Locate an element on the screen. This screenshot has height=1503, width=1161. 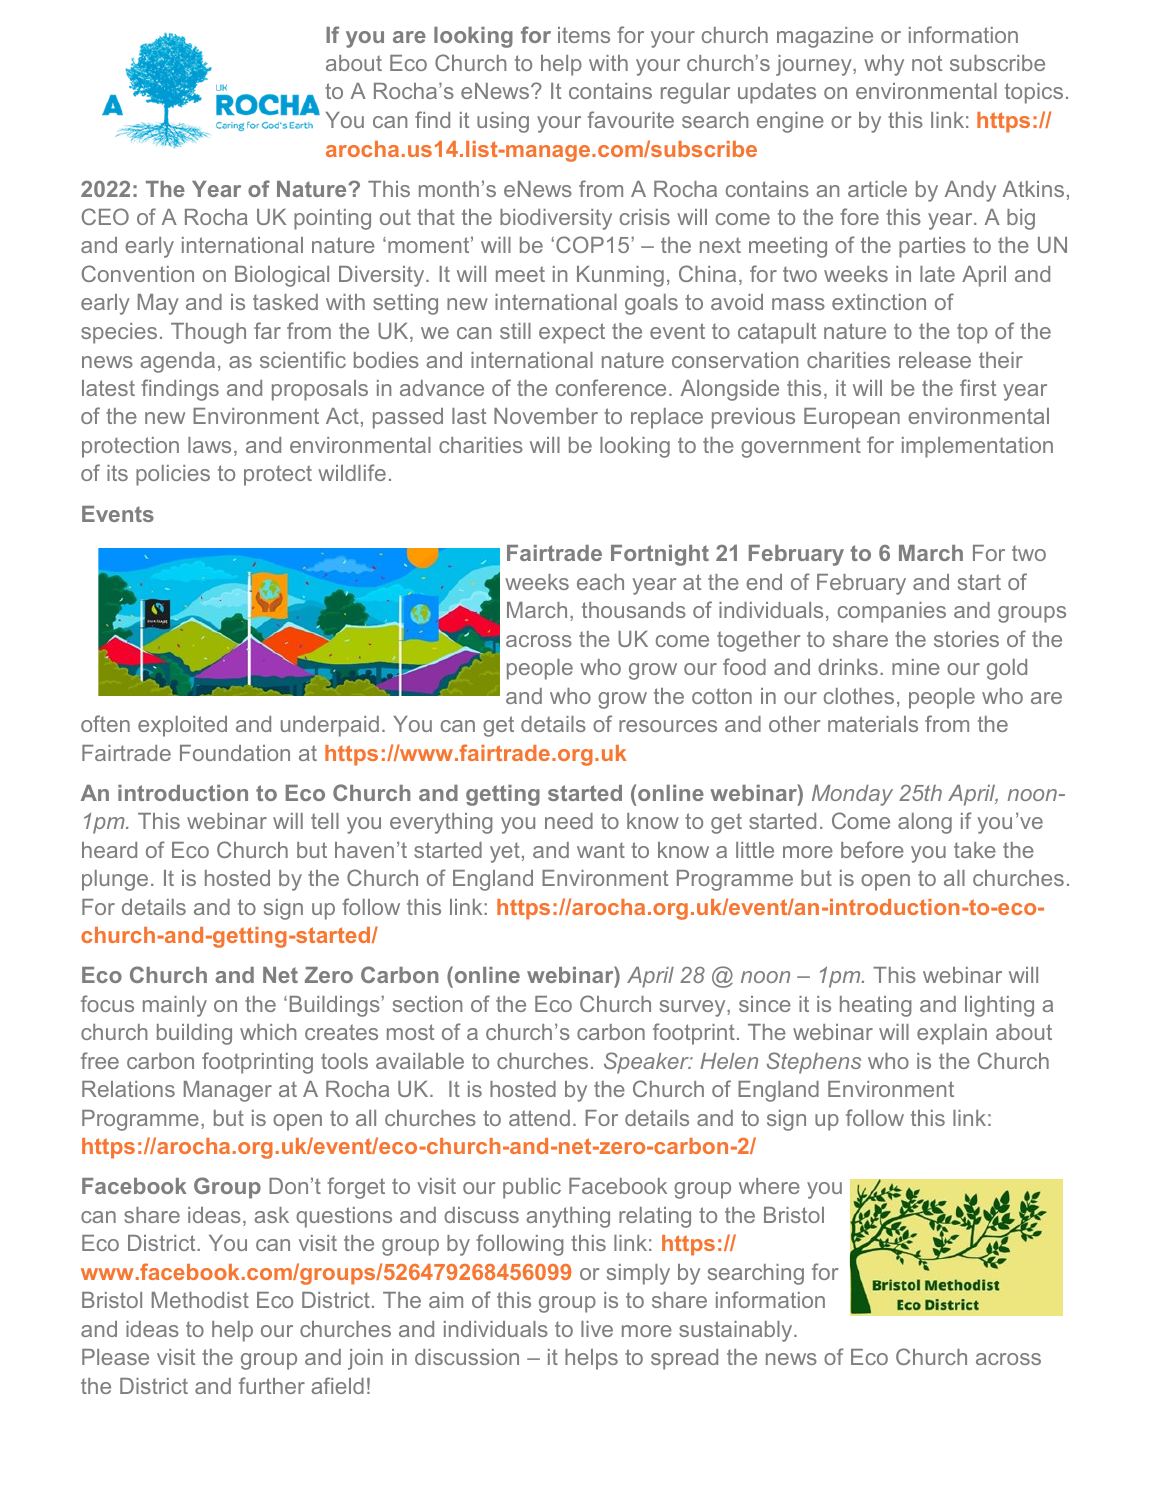
materials is located at coordinates (873, 724).
